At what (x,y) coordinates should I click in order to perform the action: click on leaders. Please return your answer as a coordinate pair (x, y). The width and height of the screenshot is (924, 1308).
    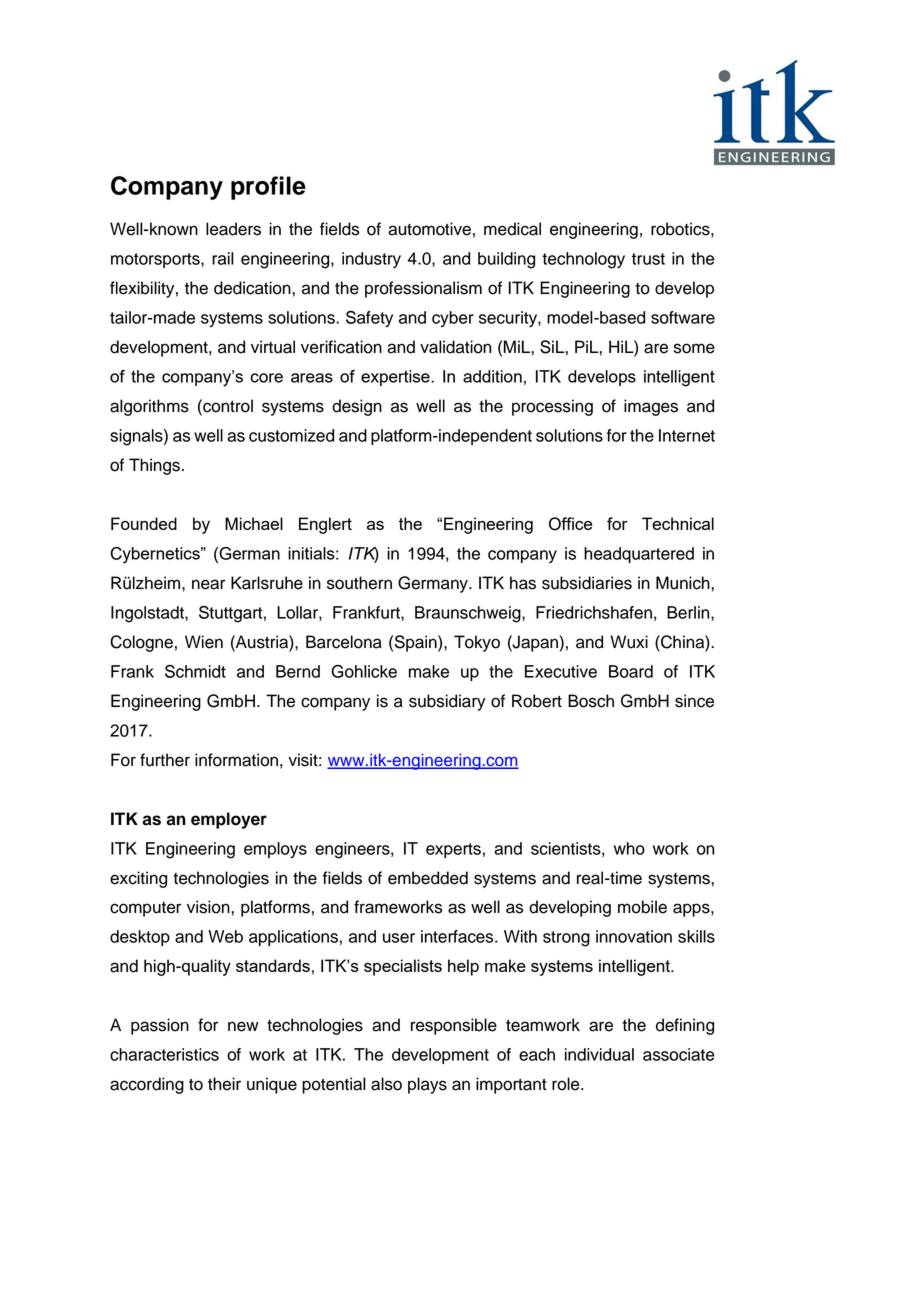
    Looking at the image, I should click on (233, 229).
